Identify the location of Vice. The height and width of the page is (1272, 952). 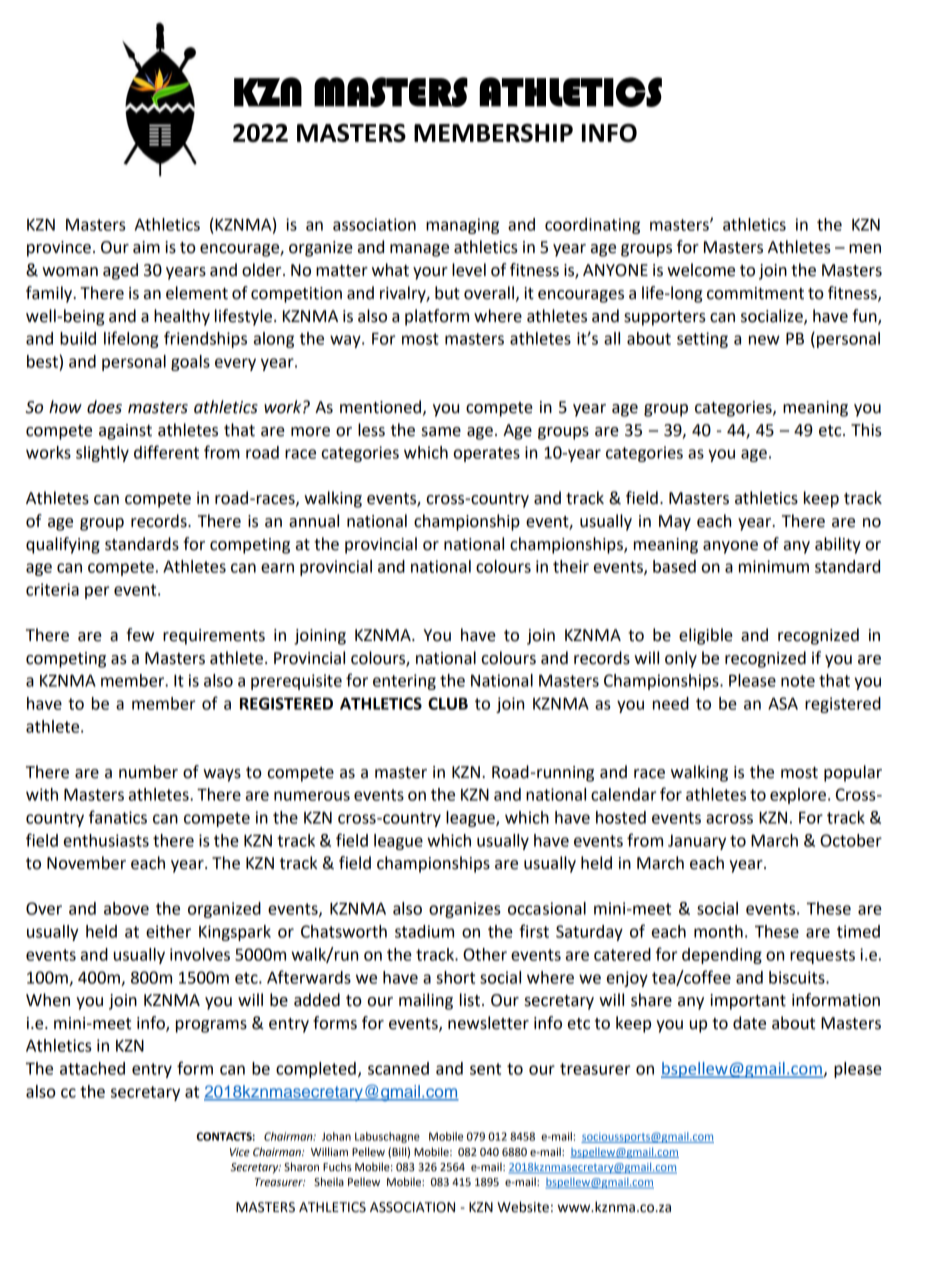
(240, 1152).
